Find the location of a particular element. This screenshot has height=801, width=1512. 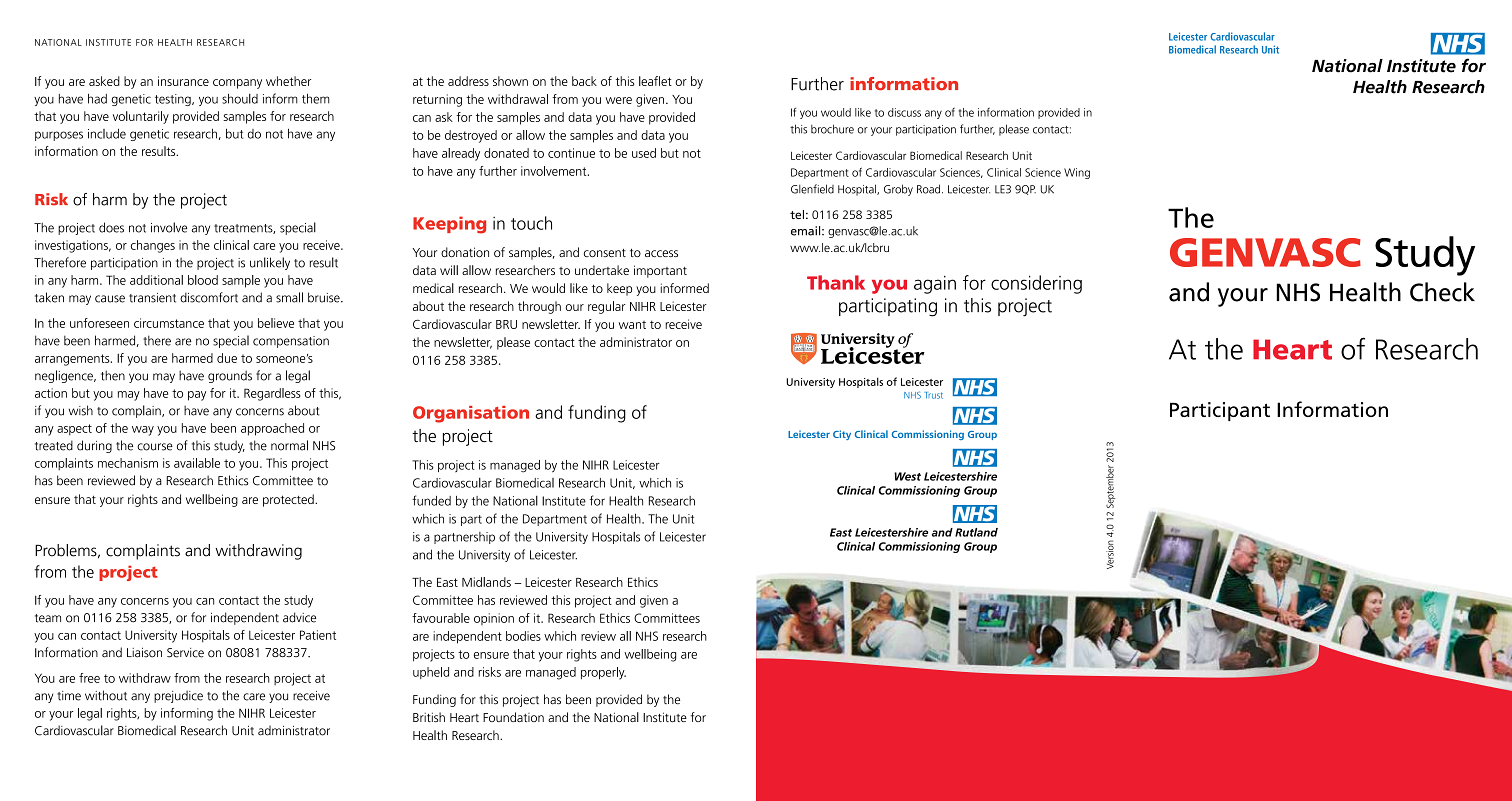

discuss is located at coordinates (904, 112).
